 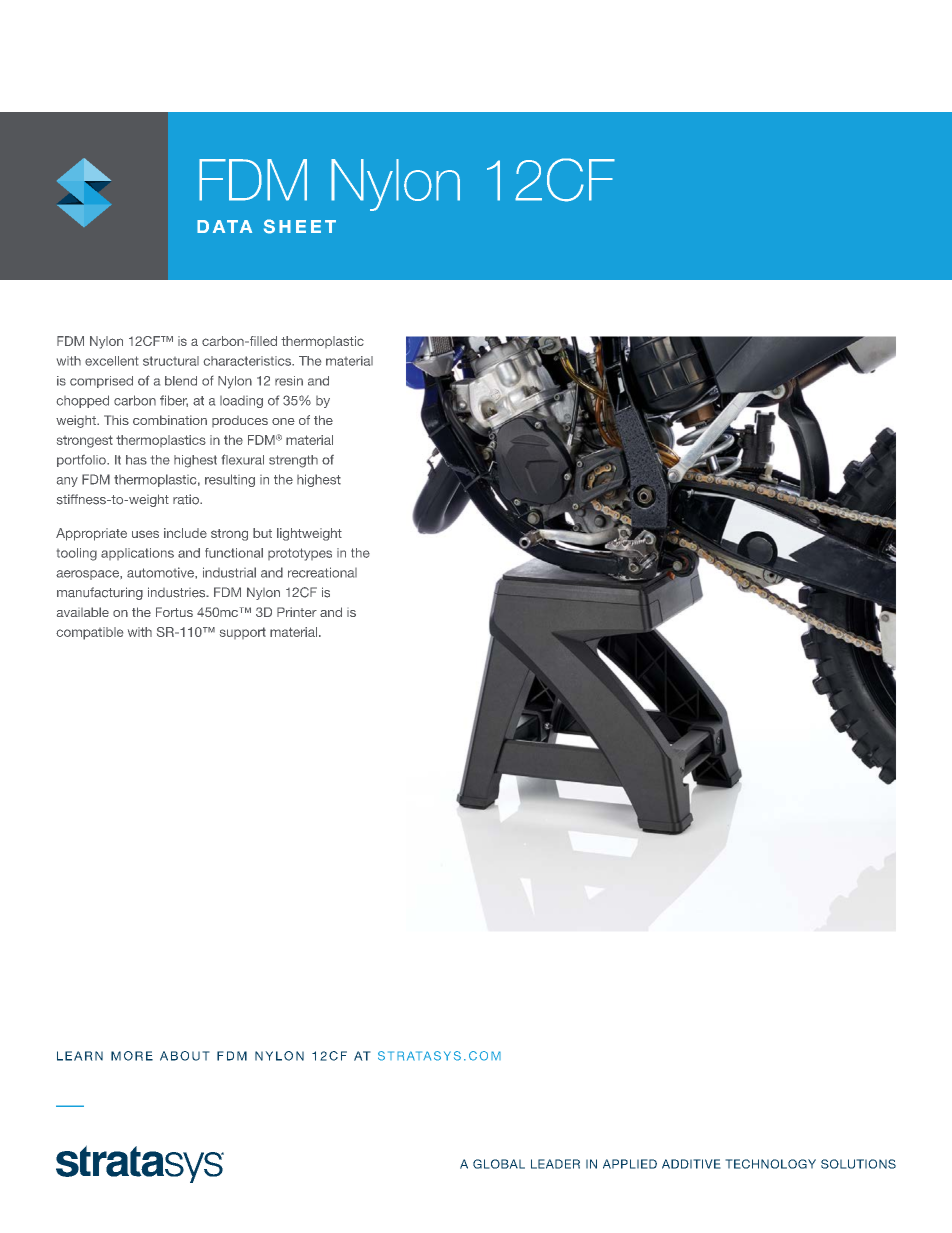 What do you see at coordinates (770, 1164) in the screenshot?
I see `TECHNOLOGY` at bounding box center [770, 1164].
